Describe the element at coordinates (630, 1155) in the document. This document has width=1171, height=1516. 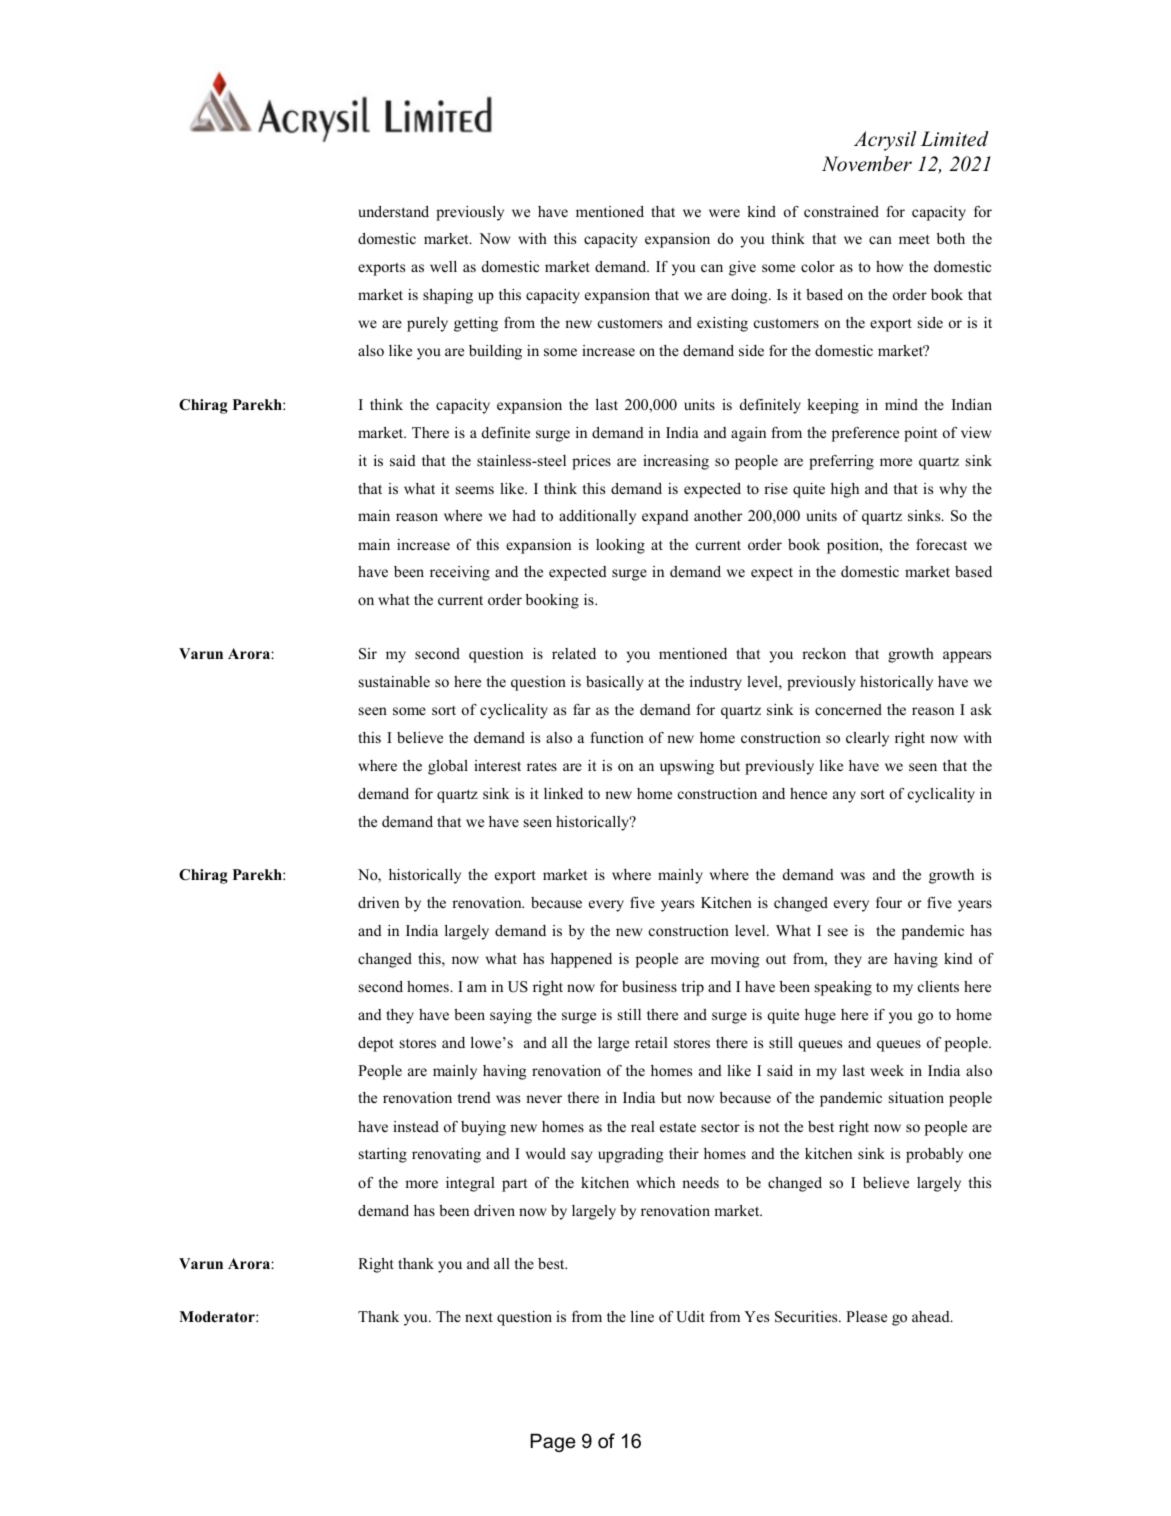
I see `upgrading` at that location.
